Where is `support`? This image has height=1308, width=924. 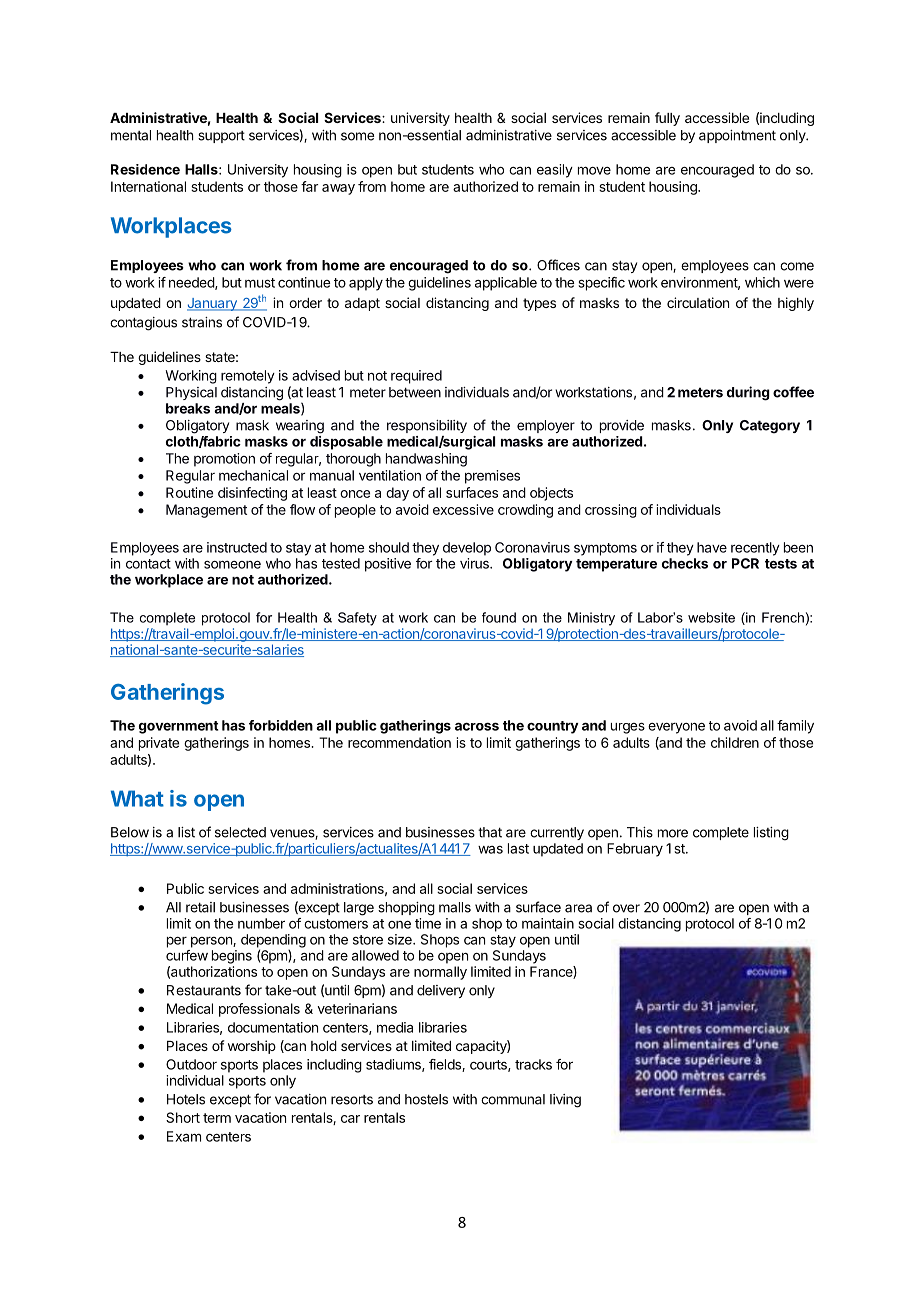 support is located at coordinates (221, 137).
